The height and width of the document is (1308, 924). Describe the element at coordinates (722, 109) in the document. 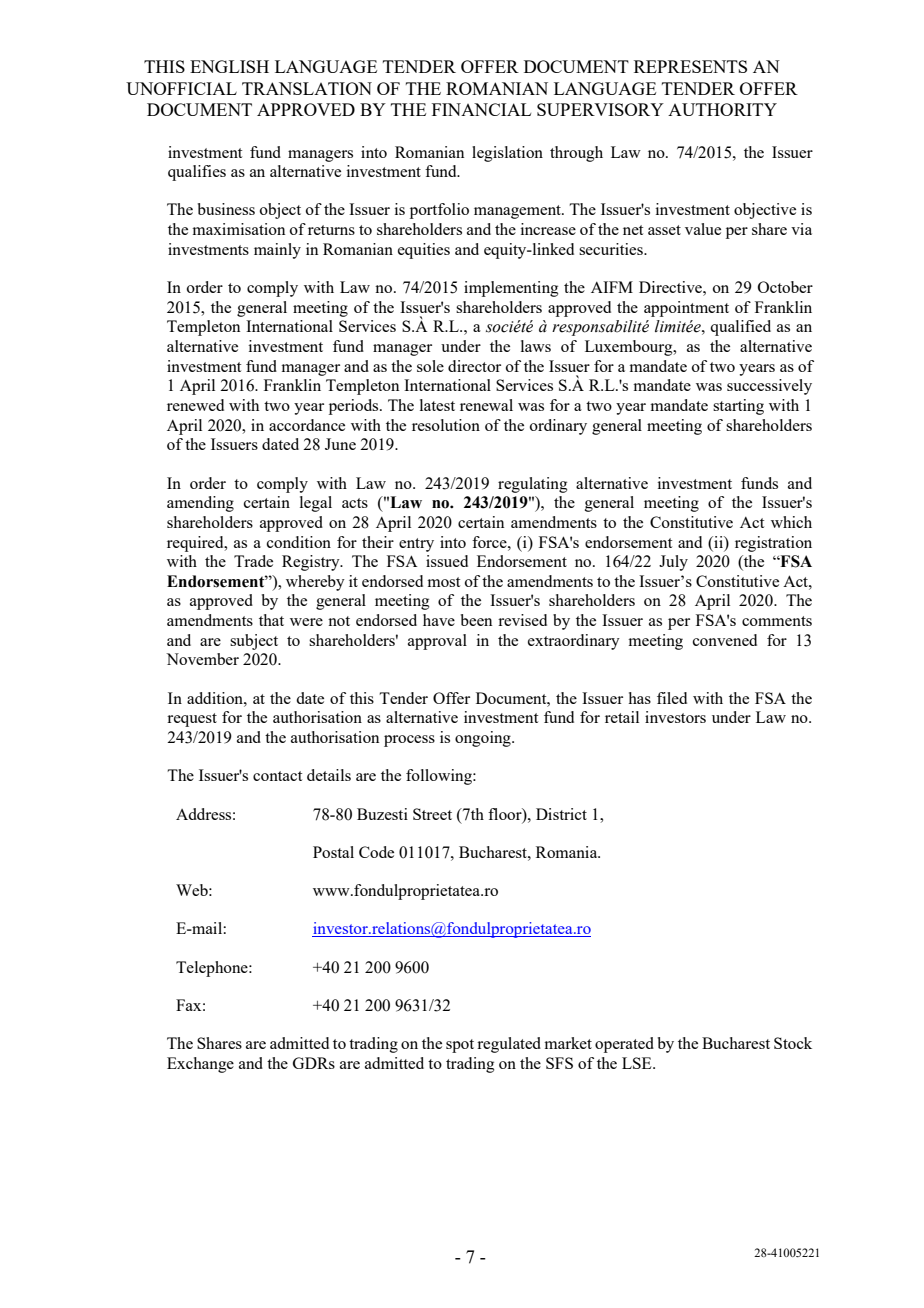

I see `AUTHORITY` at that location.
